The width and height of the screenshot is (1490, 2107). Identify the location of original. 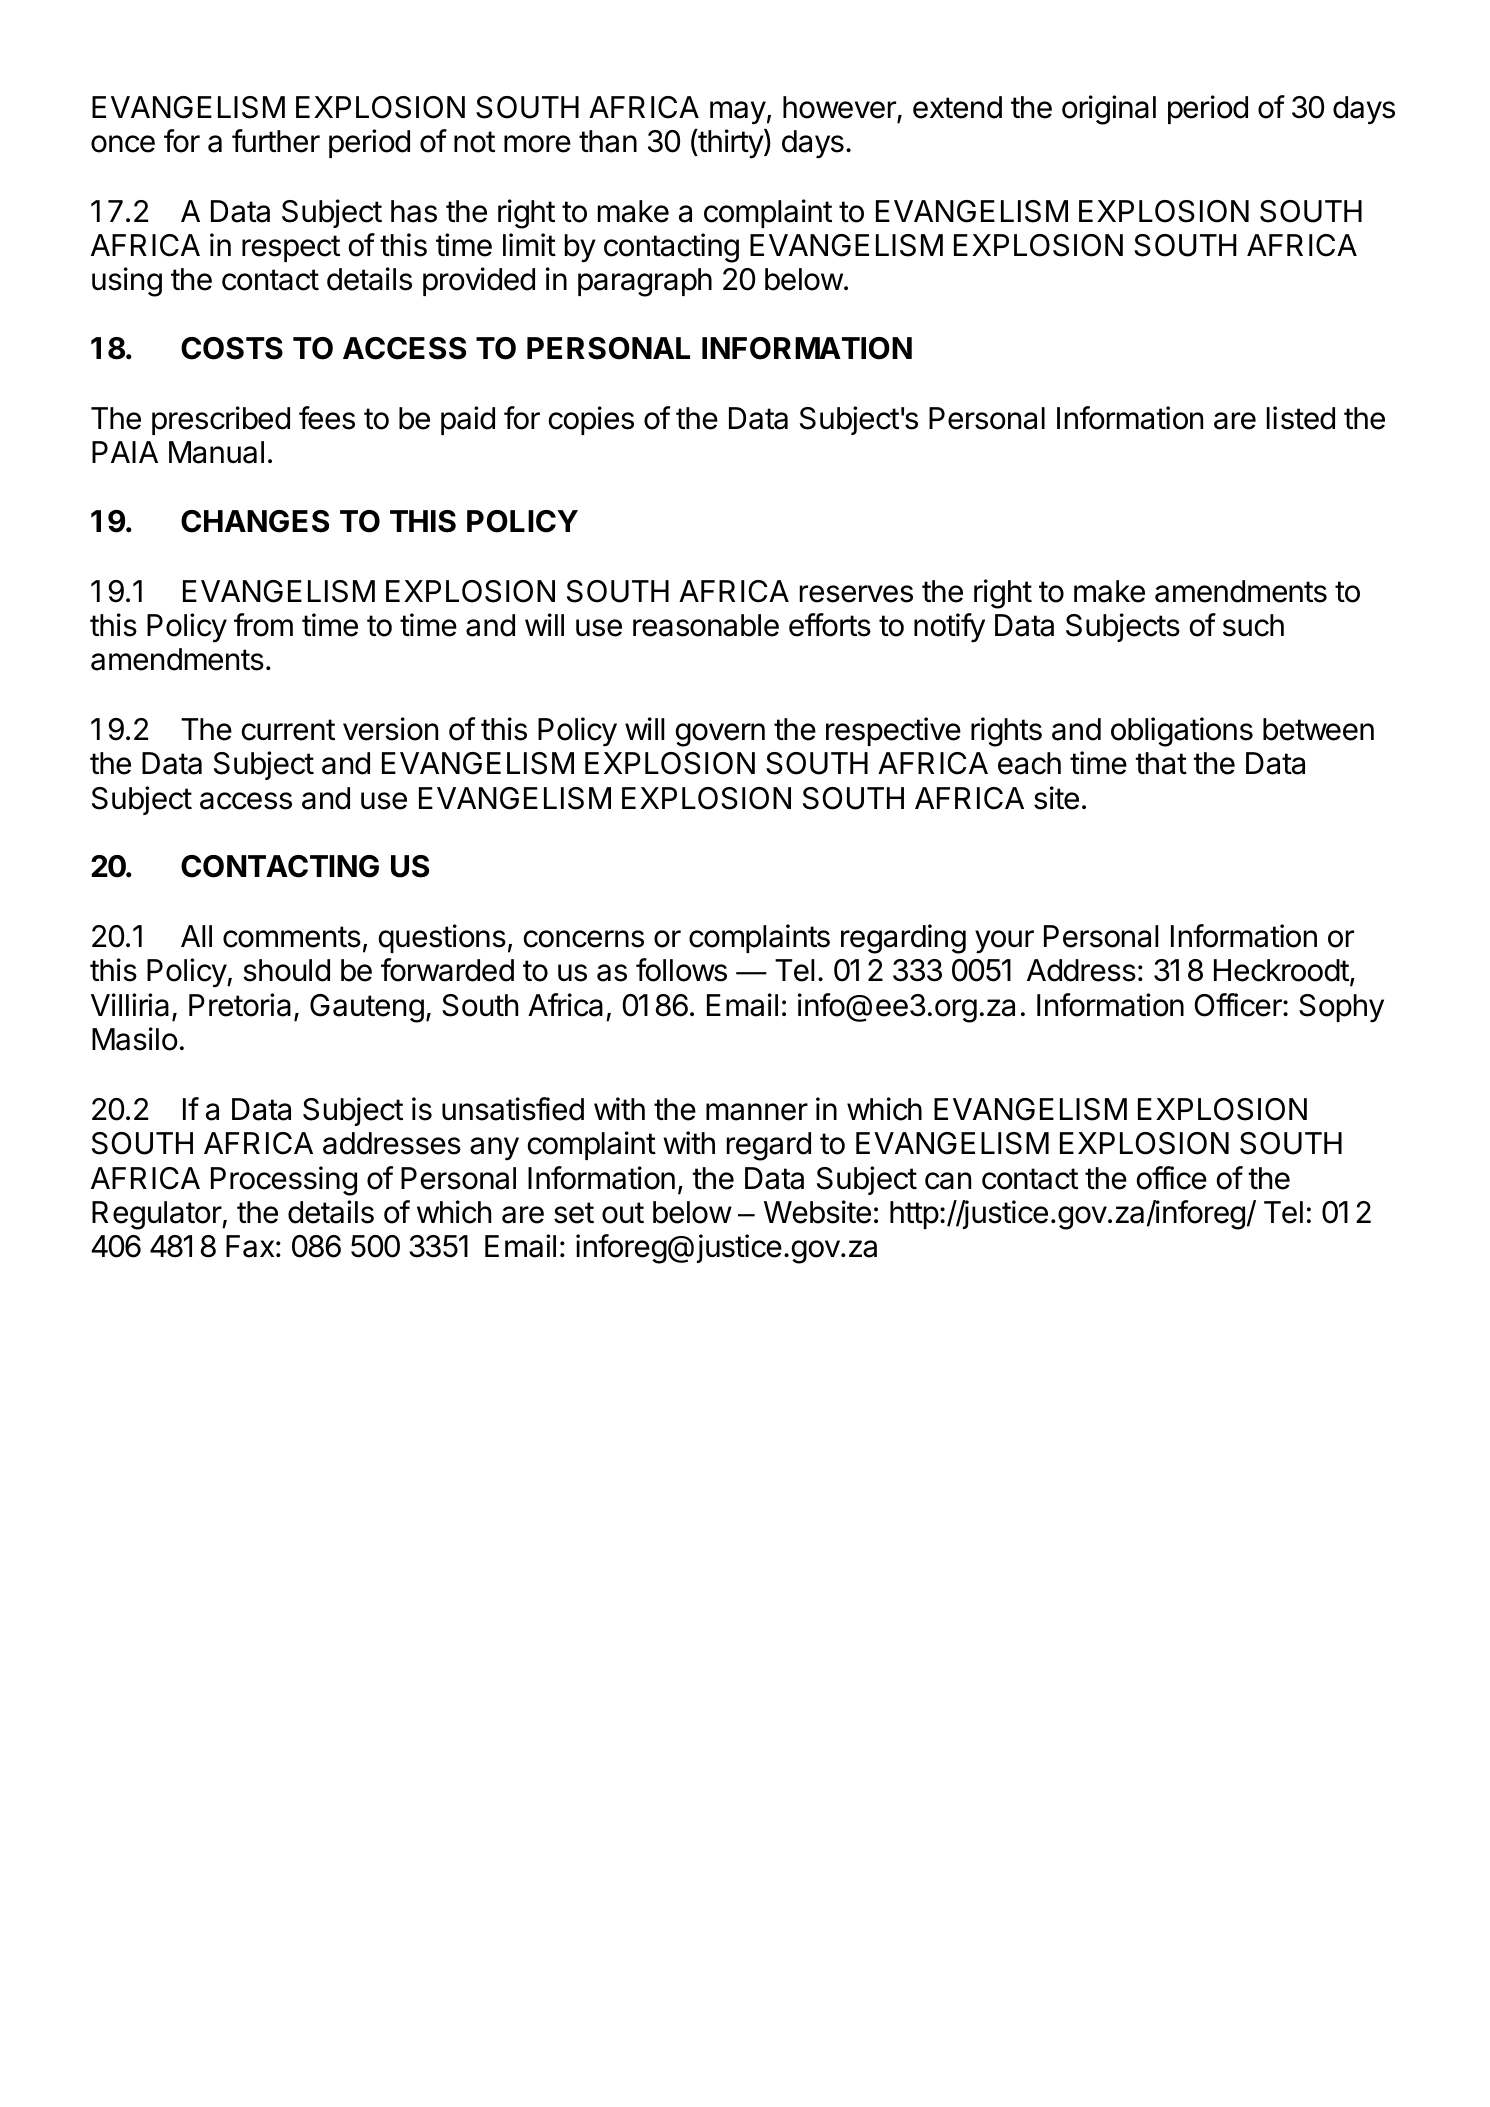
(1109, 110).
